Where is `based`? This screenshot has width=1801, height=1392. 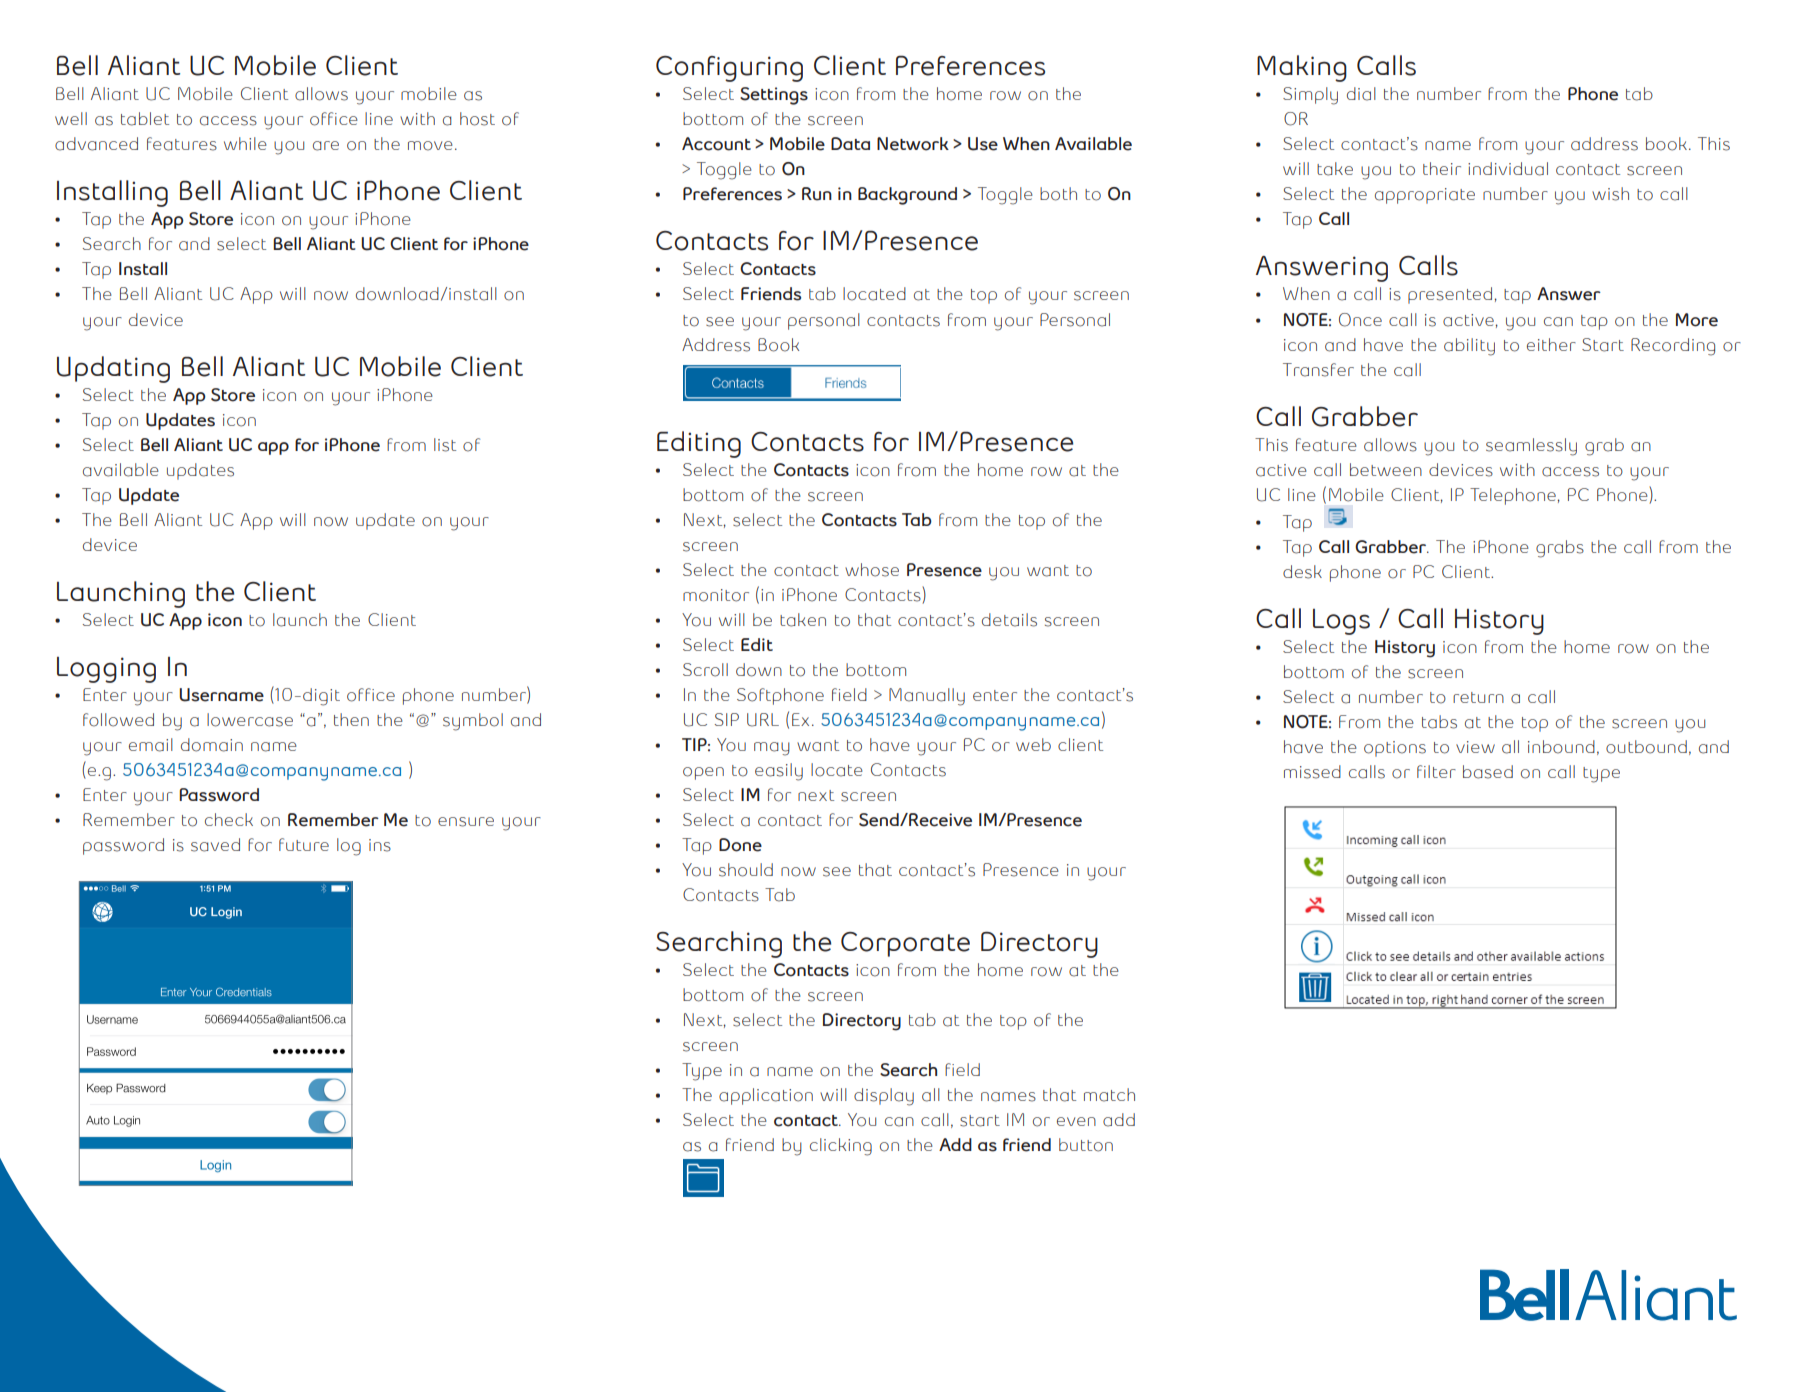
based is located at coordinates (1488, 772).
